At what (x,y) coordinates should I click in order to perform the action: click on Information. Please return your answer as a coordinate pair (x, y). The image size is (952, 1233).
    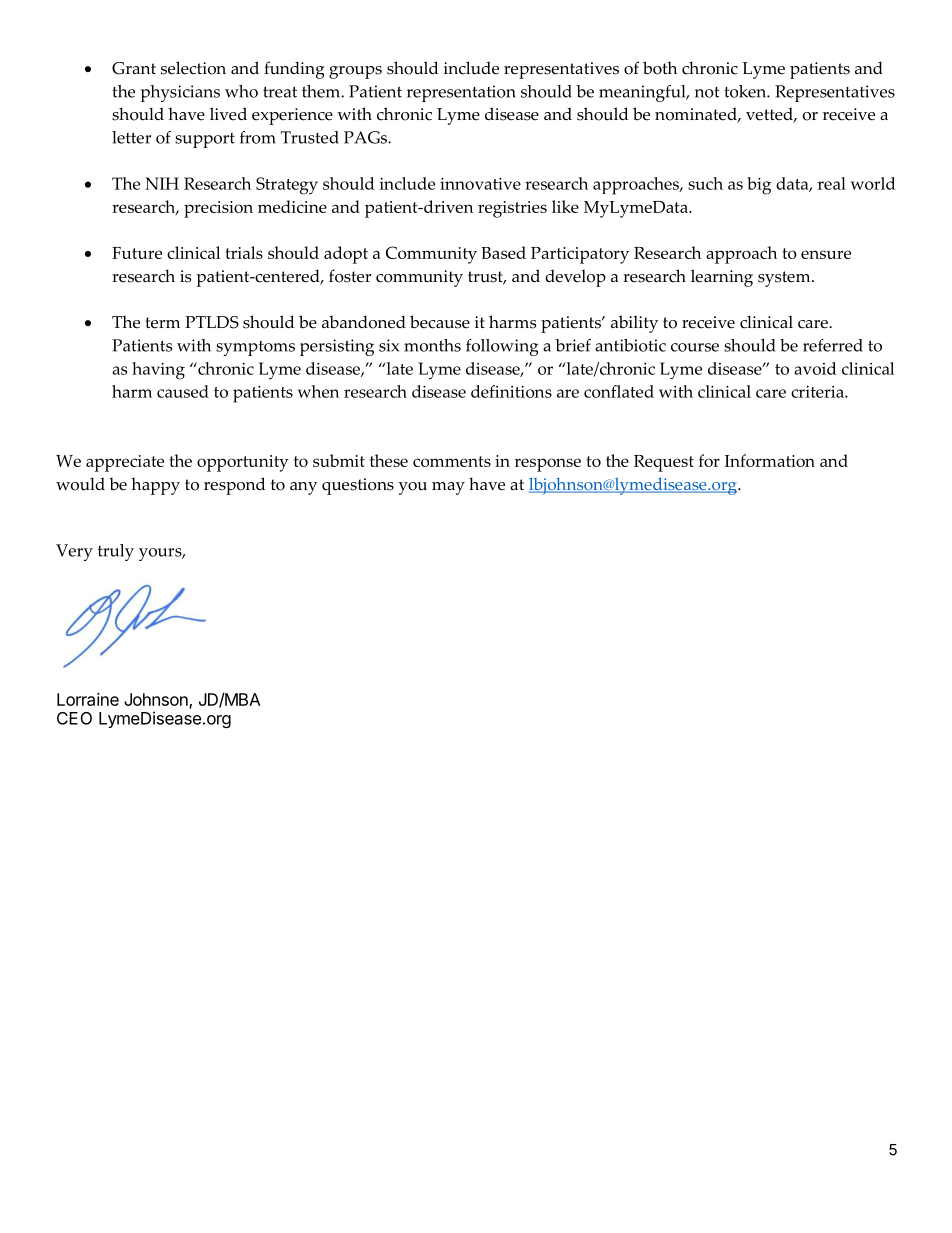
    Looking at the image, I should click on (770, 460).
